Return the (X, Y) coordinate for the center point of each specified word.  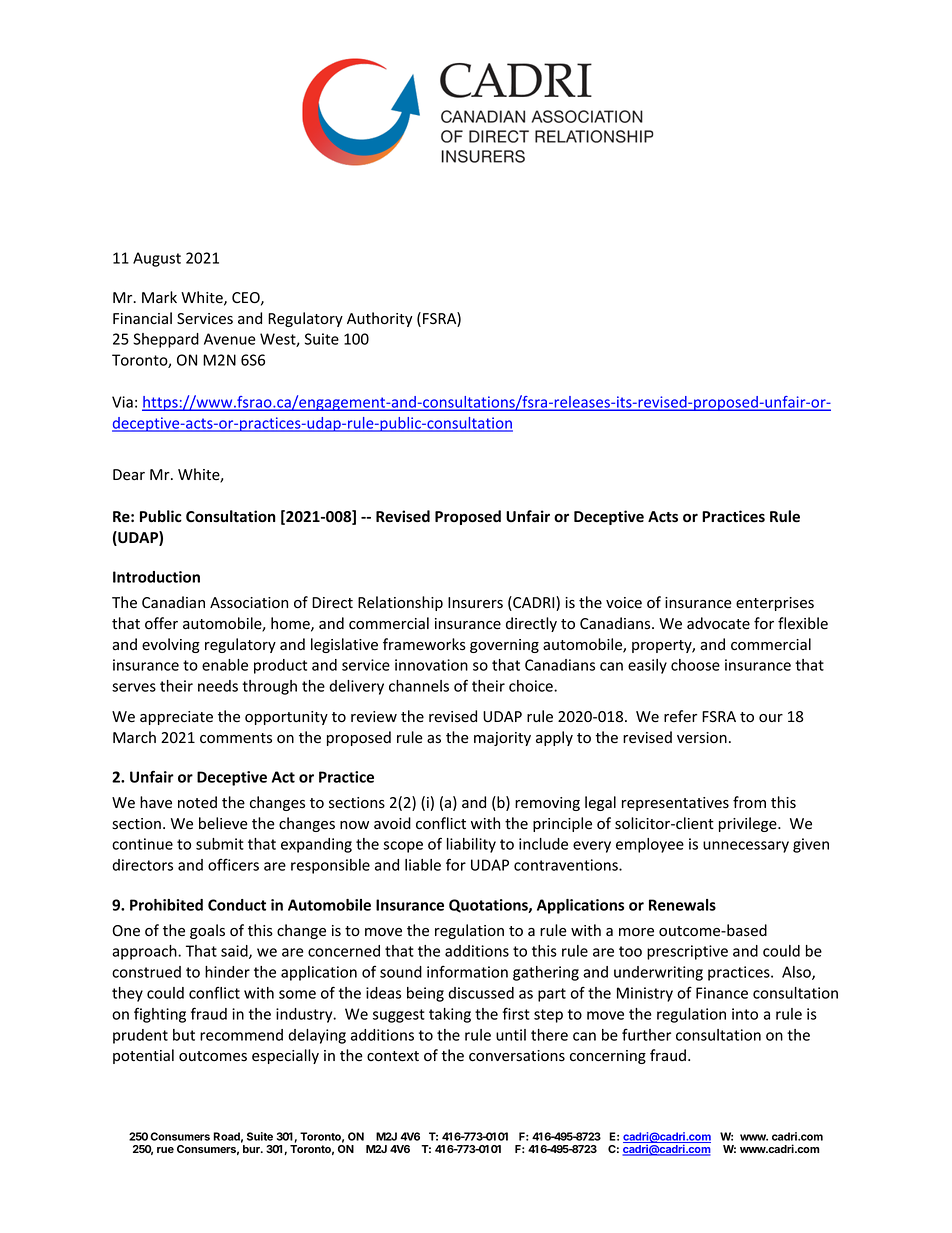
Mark (159, 297)
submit (220, 844)
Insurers (475, 603)
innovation (431, 665)
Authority (380, 319)
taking (450, 1015)
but (184, 1035)
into (745, 1014)
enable (225, 665)
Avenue (230, 339)
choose (695, 665)
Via (122, 402)
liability (471, 845)
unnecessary (746, 847)
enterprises (775, 604)
